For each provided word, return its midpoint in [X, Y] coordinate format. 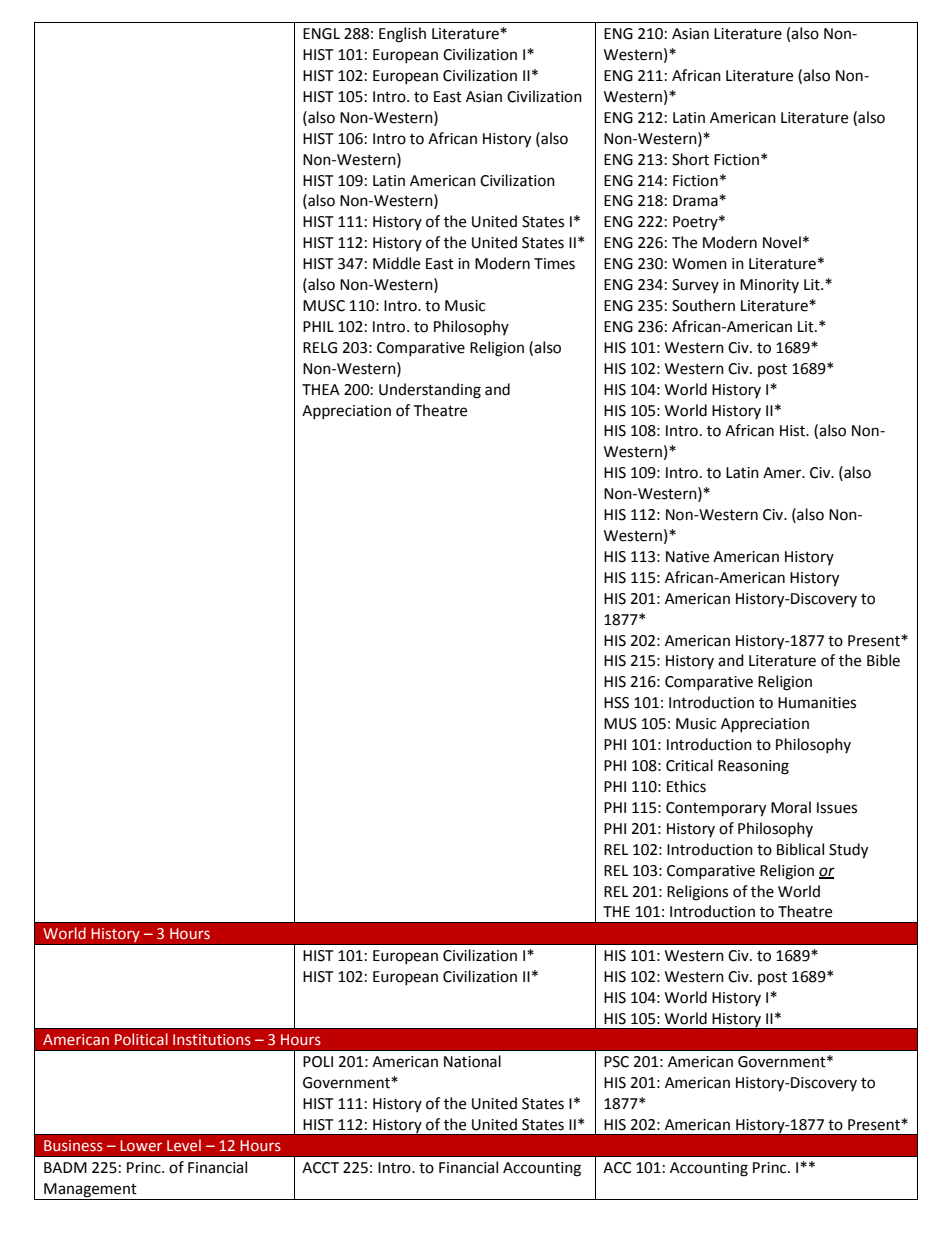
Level [184, 1145]
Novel [782, 242]
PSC [616, 1062]
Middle [396, 263]
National [472, 1061]
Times [554, 264]
